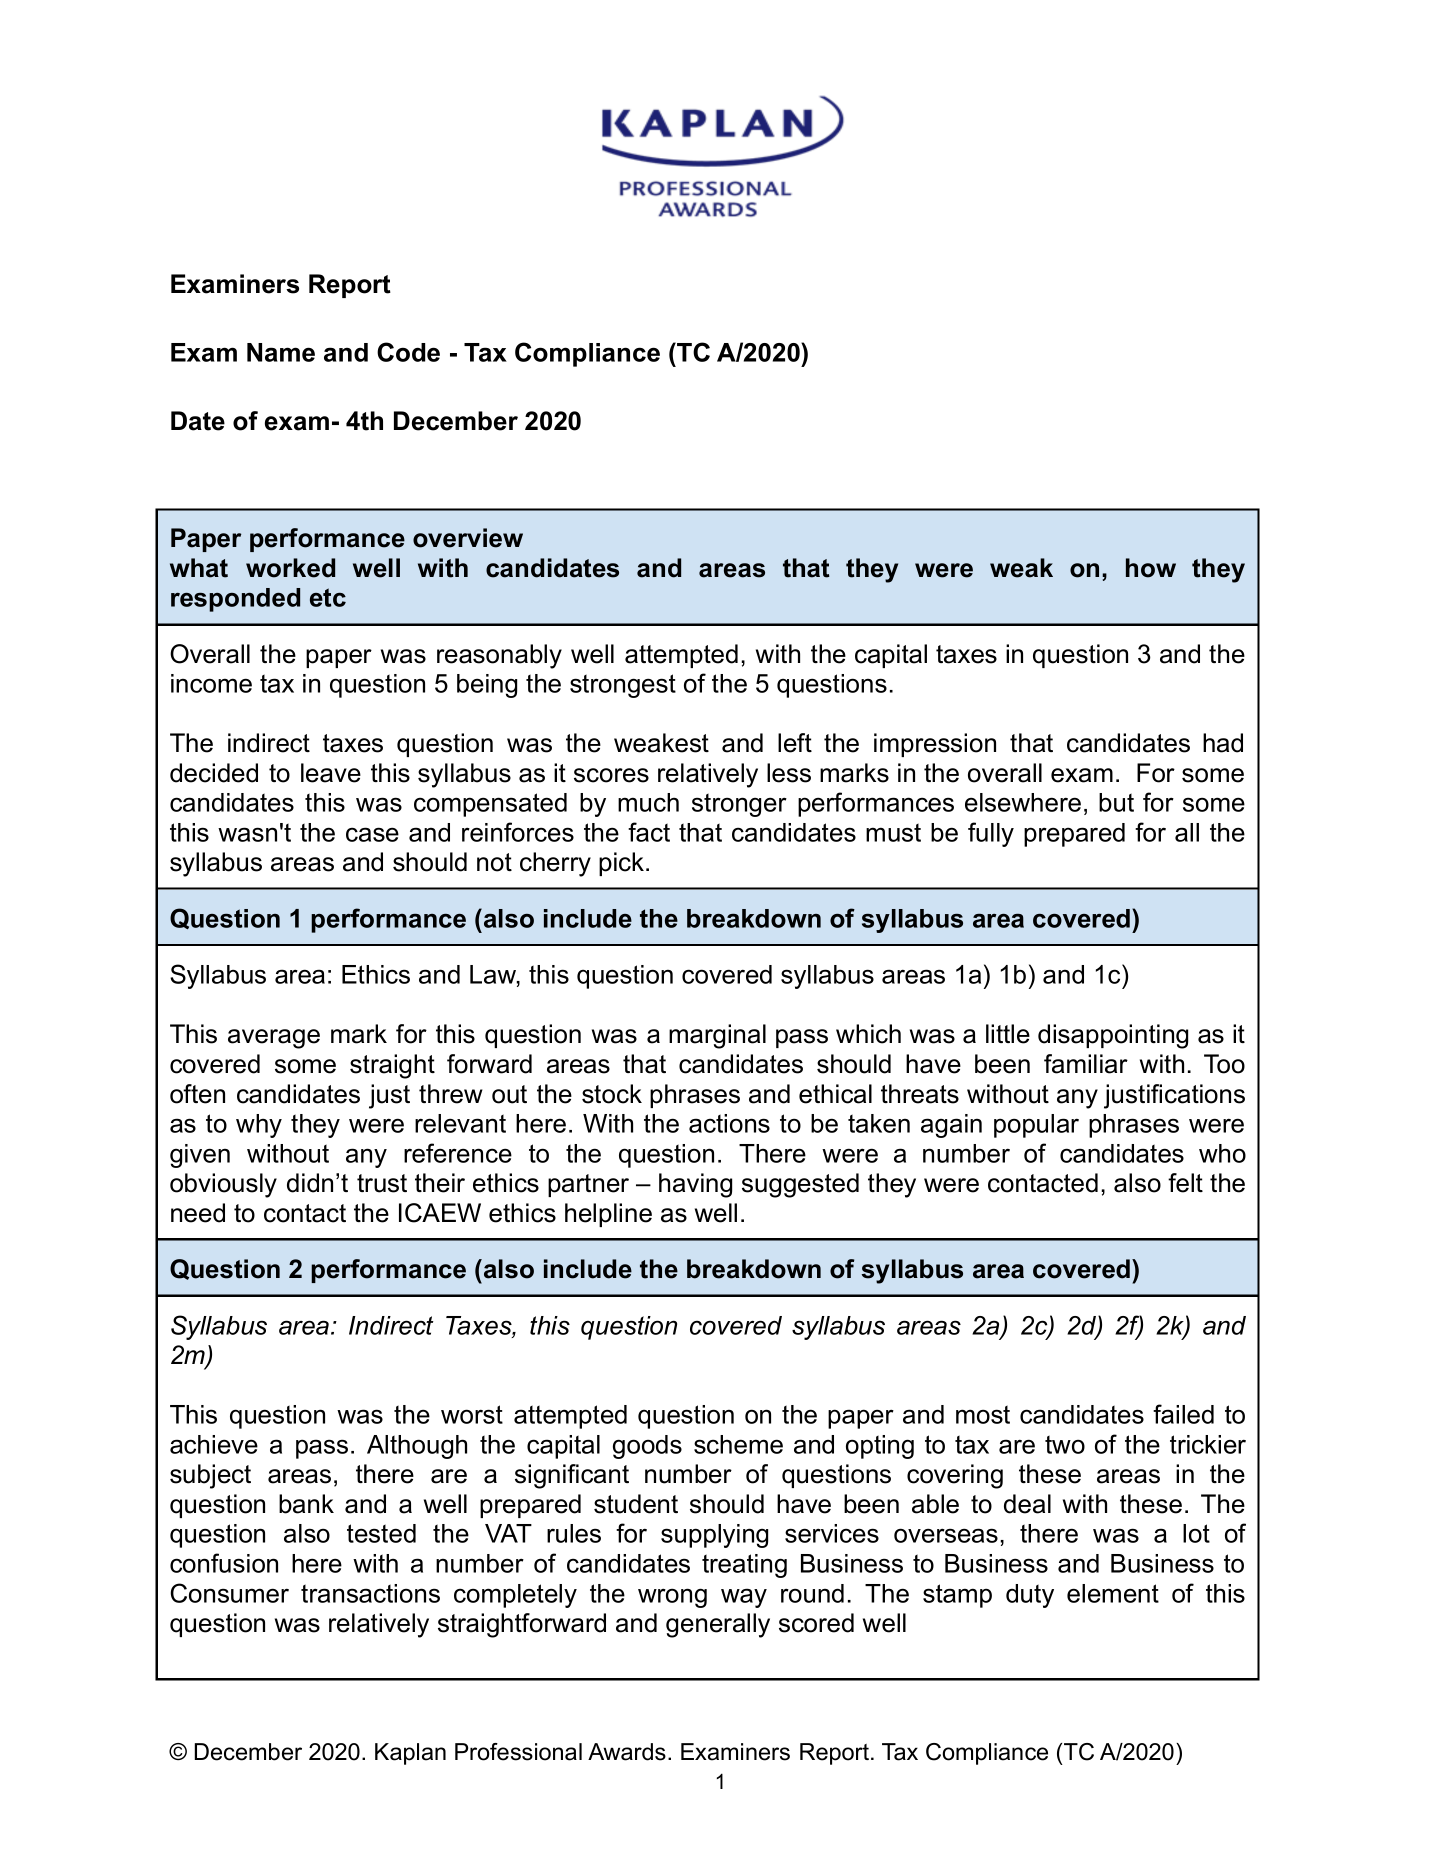  Describe the element at coordinates (627, 1752) in the screenshot. I see `Awards` at that location.
